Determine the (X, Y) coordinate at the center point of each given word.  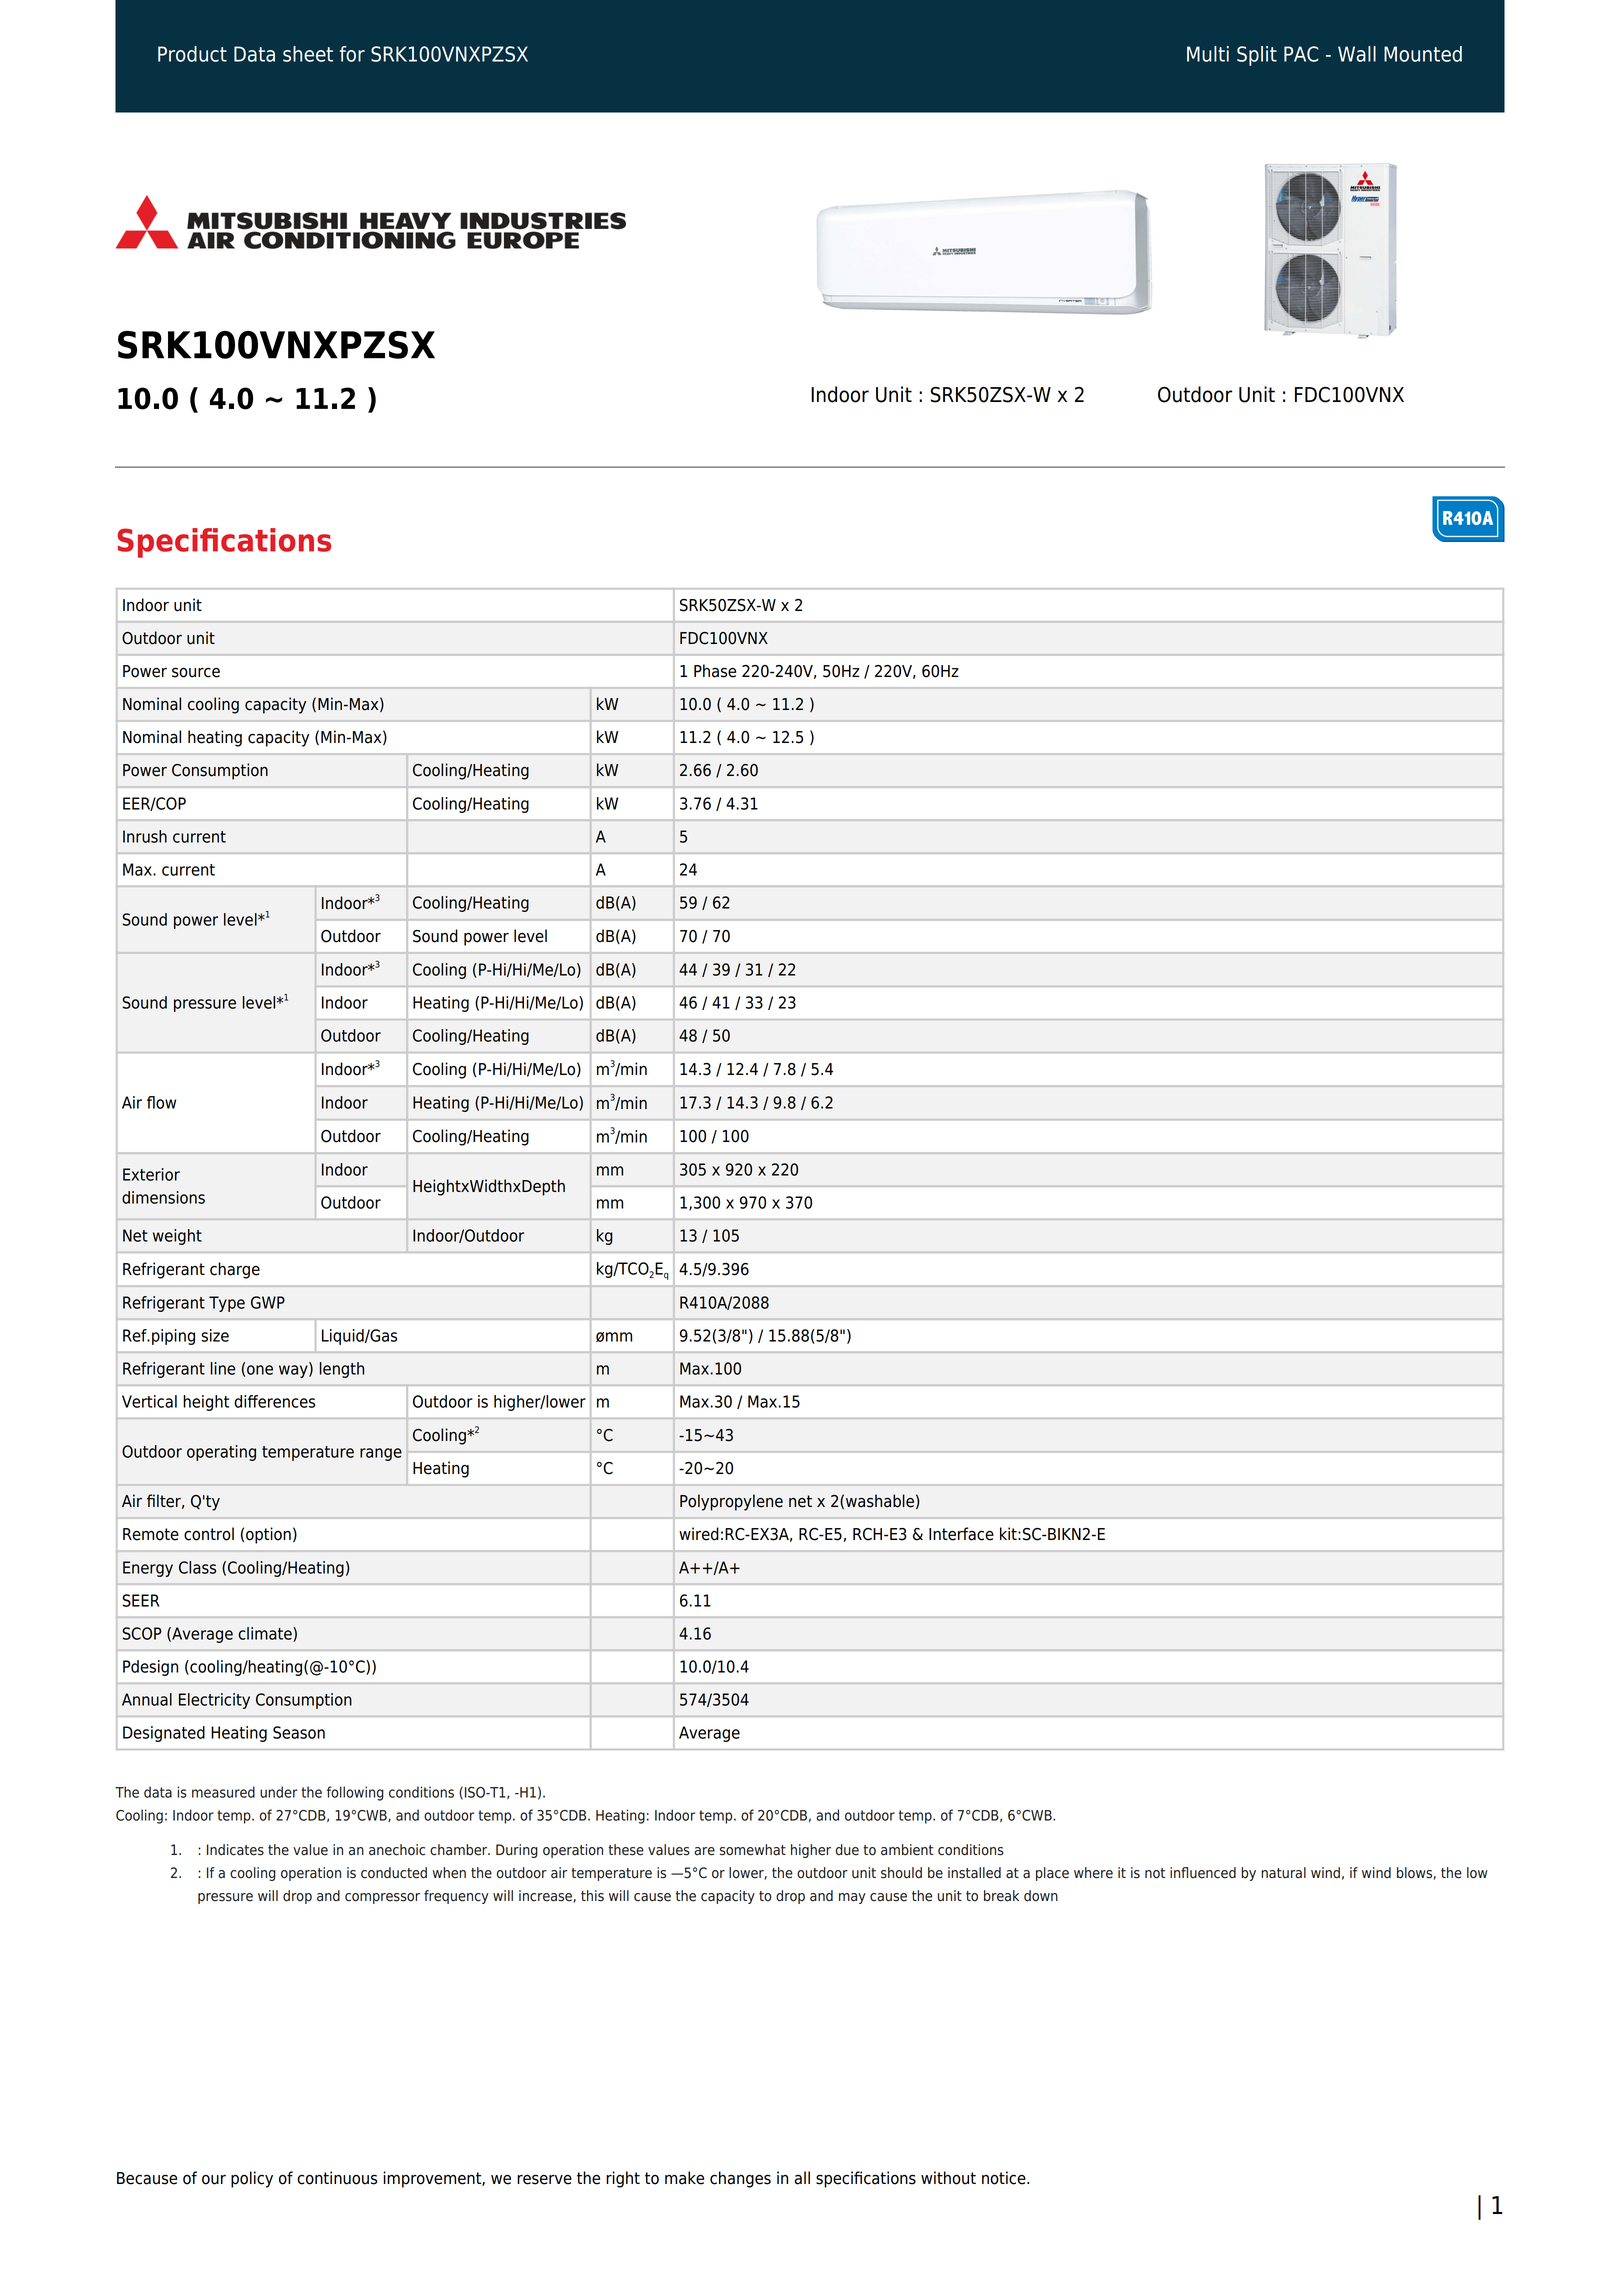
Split (1257, 56)
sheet (308, 54)
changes (740, 2179)
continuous (337, 2178)
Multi (1208, 54)
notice (1005, 2178)
